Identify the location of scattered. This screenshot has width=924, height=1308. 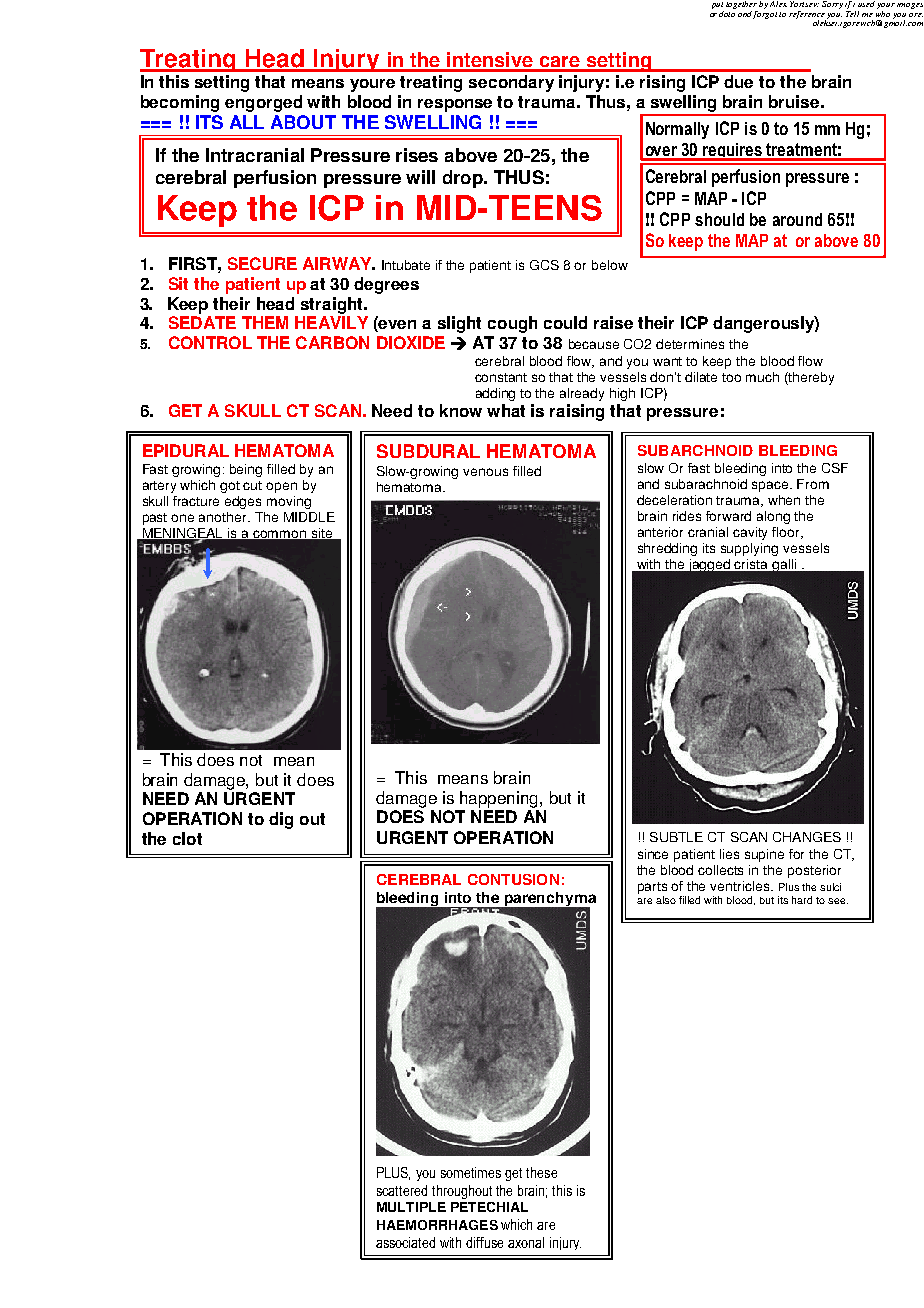
(402, 1190).
